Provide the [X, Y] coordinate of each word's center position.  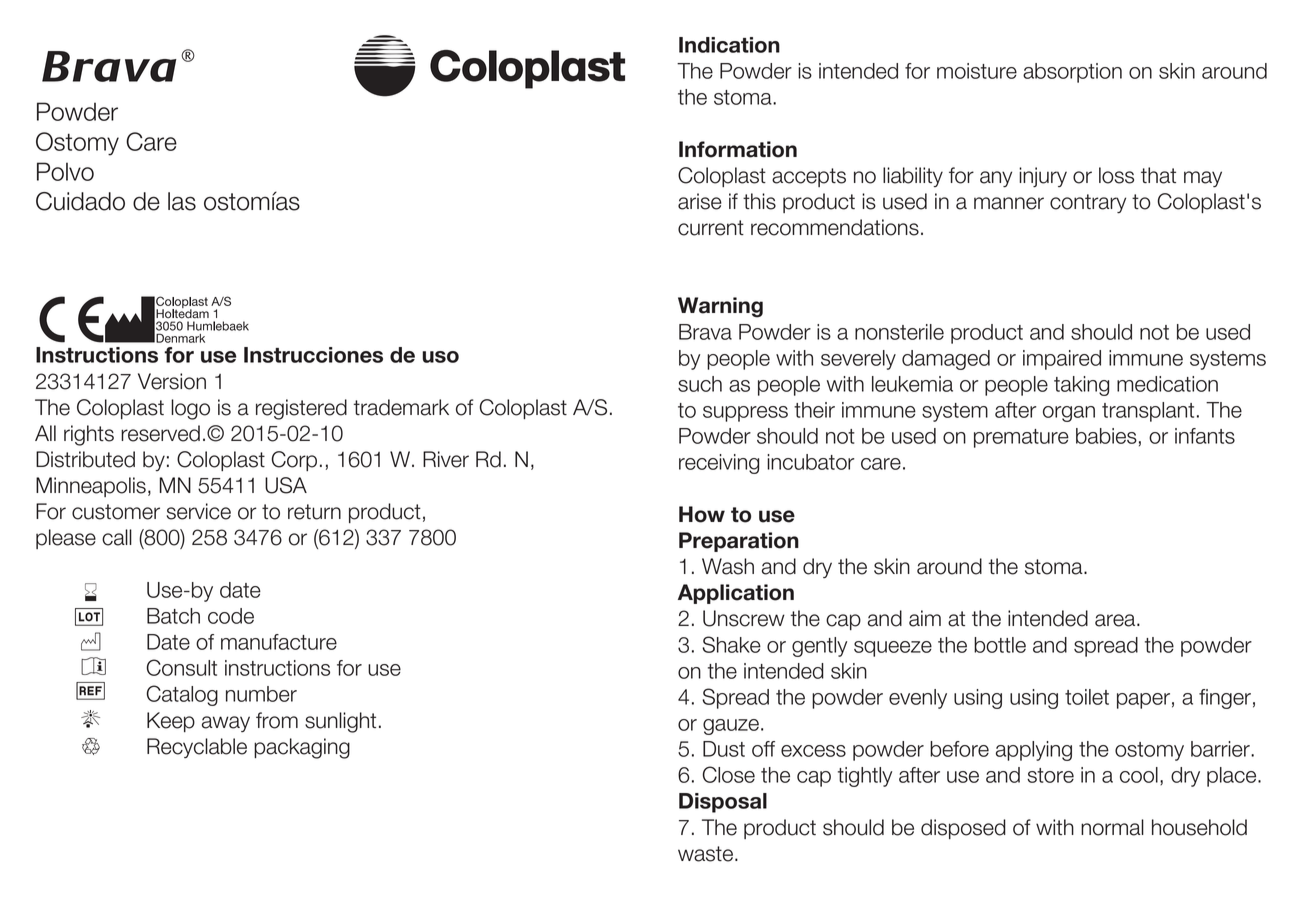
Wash [728, 566]
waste [707, 854]
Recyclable [197, 748]
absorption [1072, 73]
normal [1112, 827]
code [231, 616]
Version [172, 381]
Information [738, 149]
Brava [705, 332]
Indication [729, 45]
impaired [1062, 360]
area [1116, 620]
